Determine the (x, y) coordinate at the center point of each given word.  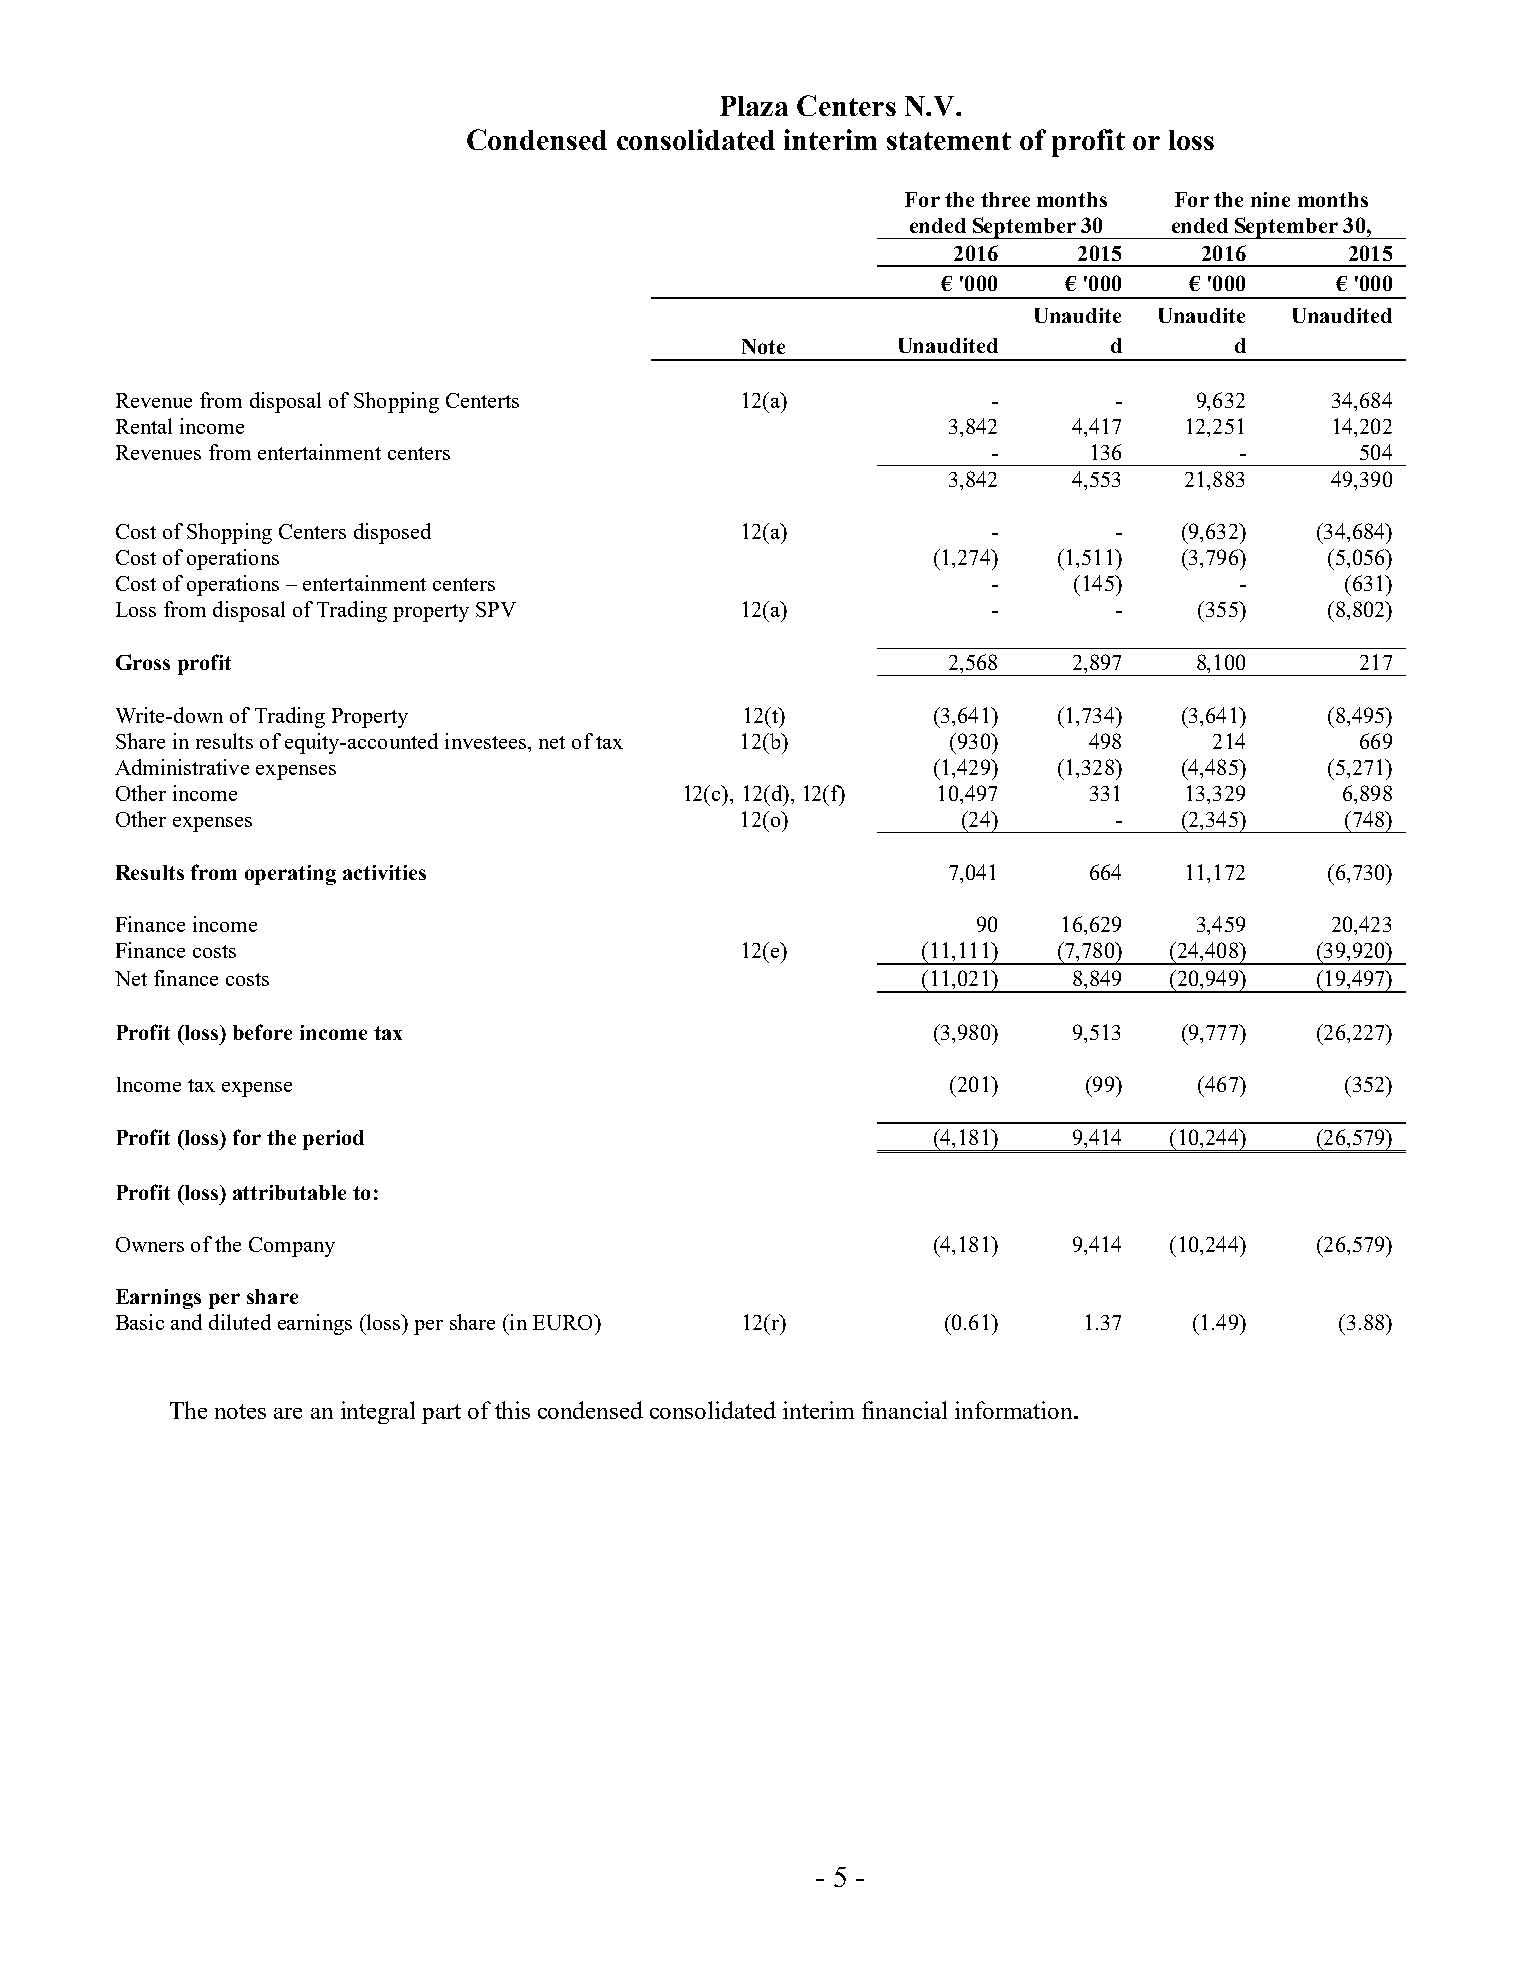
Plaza (754, 106)
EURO (564, 1322)
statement (949, 141)
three (1005, 199)
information (1015, 1410)
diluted (240, 1322)
